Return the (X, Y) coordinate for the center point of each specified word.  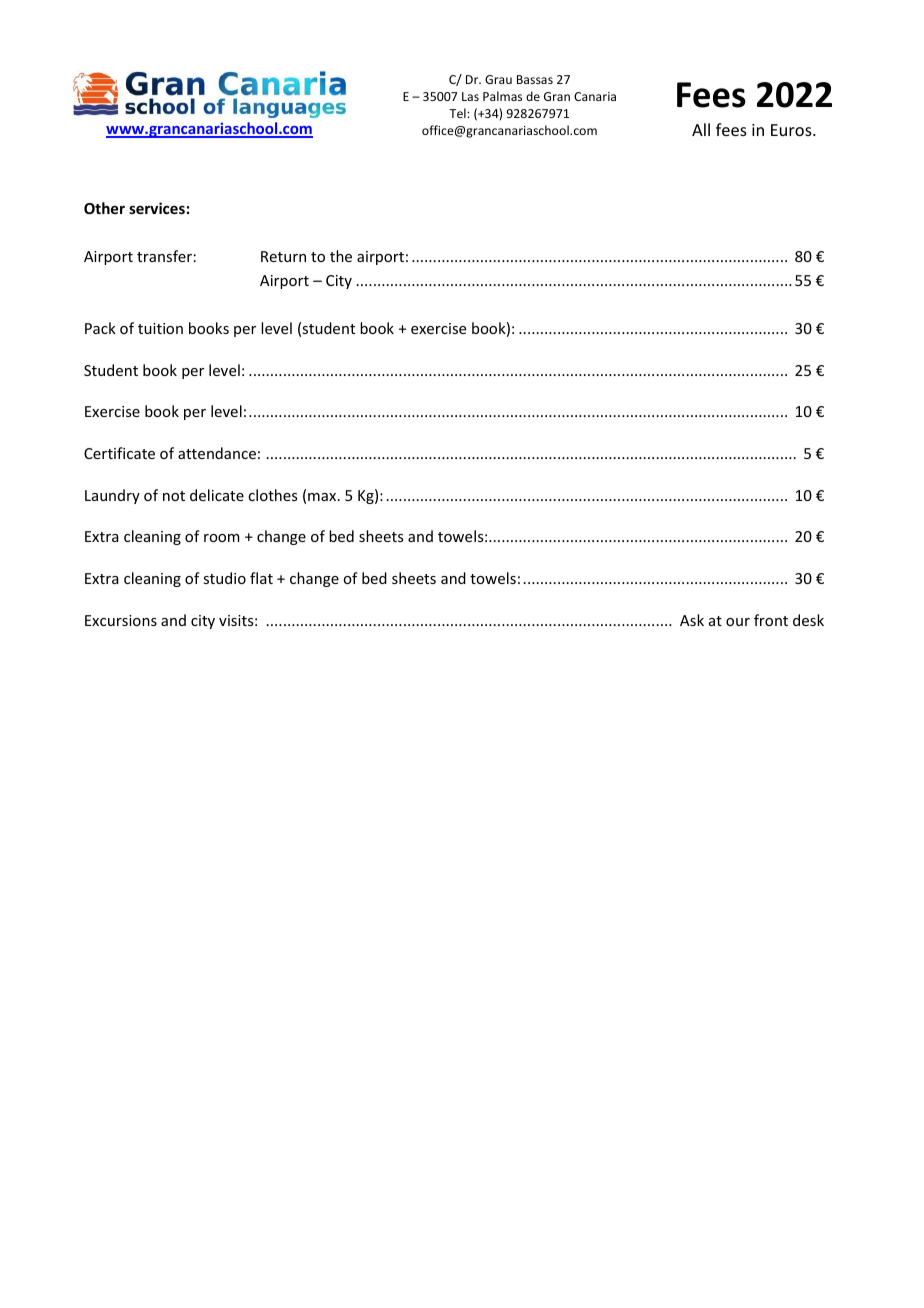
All (701, 129)
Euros (792, 130)
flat (261, 578)
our (738, 622)
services (157, 208)
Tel (458, 113)
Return (283, 256)
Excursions (121, 620)
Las (470, 96)
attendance (217, 453)
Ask (692, 620)
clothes (272, 495)
